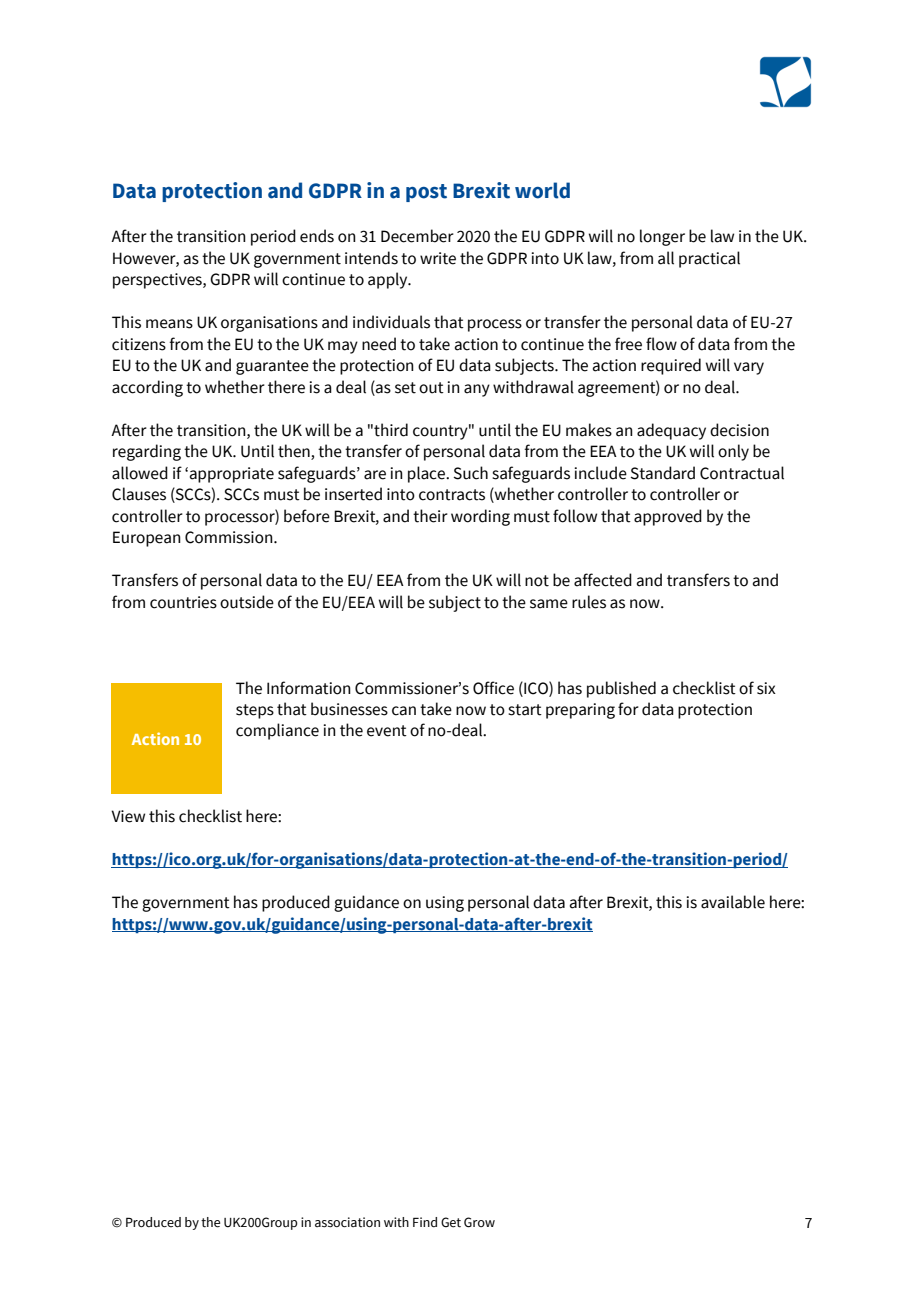 This document has height=1307, width=924. I want to click on event, so click(387, 731).
